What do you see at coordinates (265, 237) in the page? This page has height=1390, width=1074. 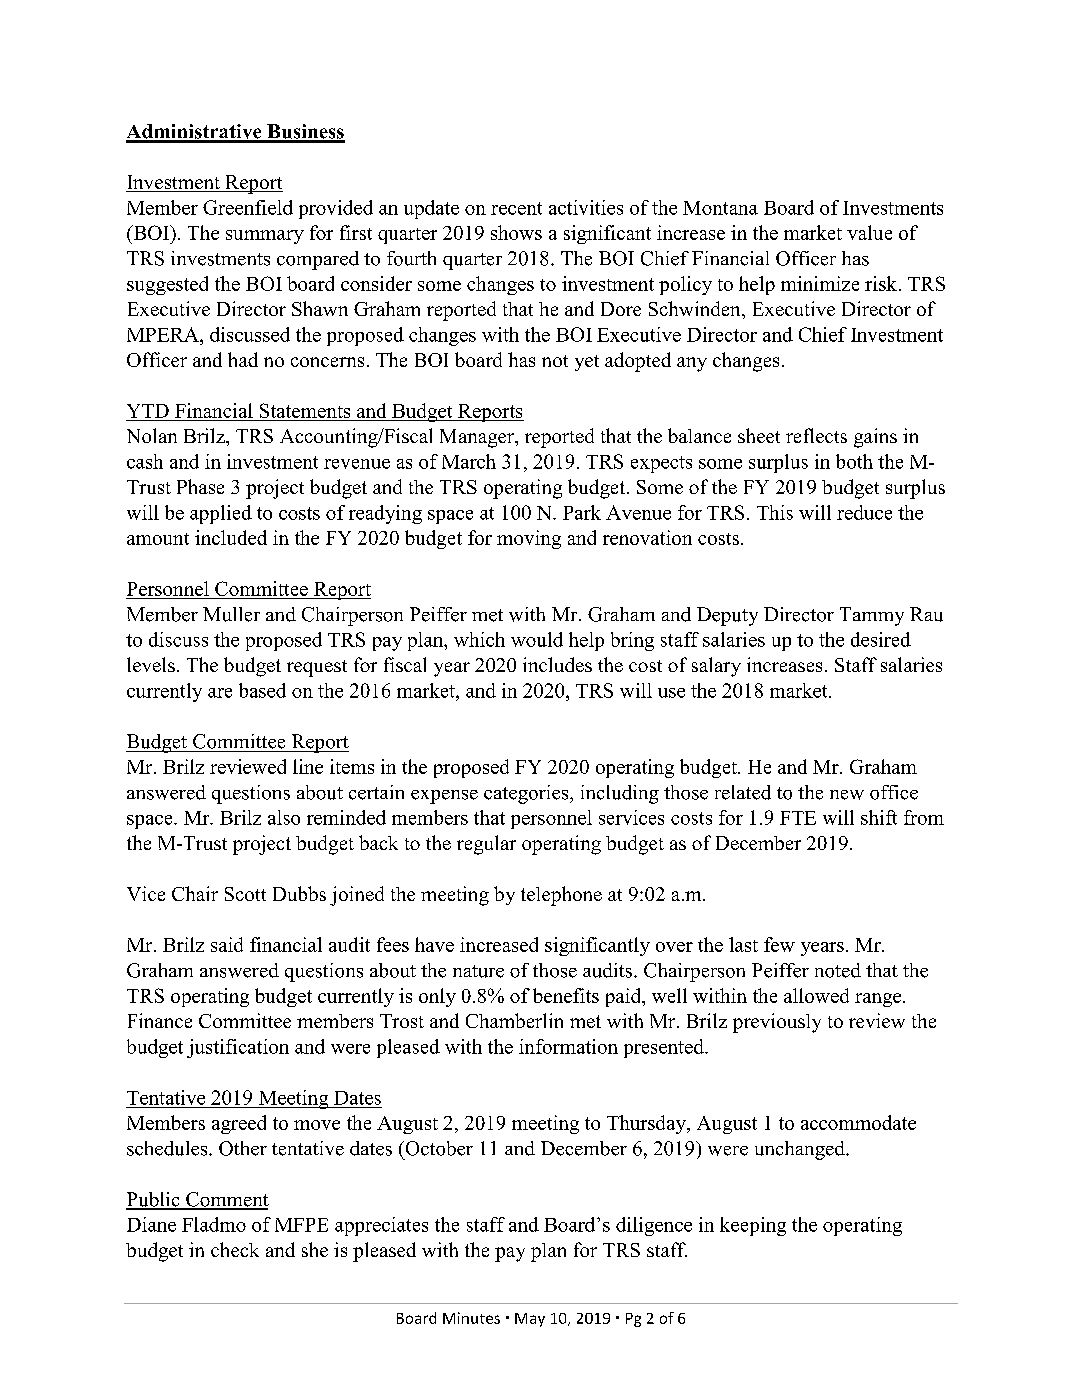 I see `summary` at bounding box center [265, 237].
